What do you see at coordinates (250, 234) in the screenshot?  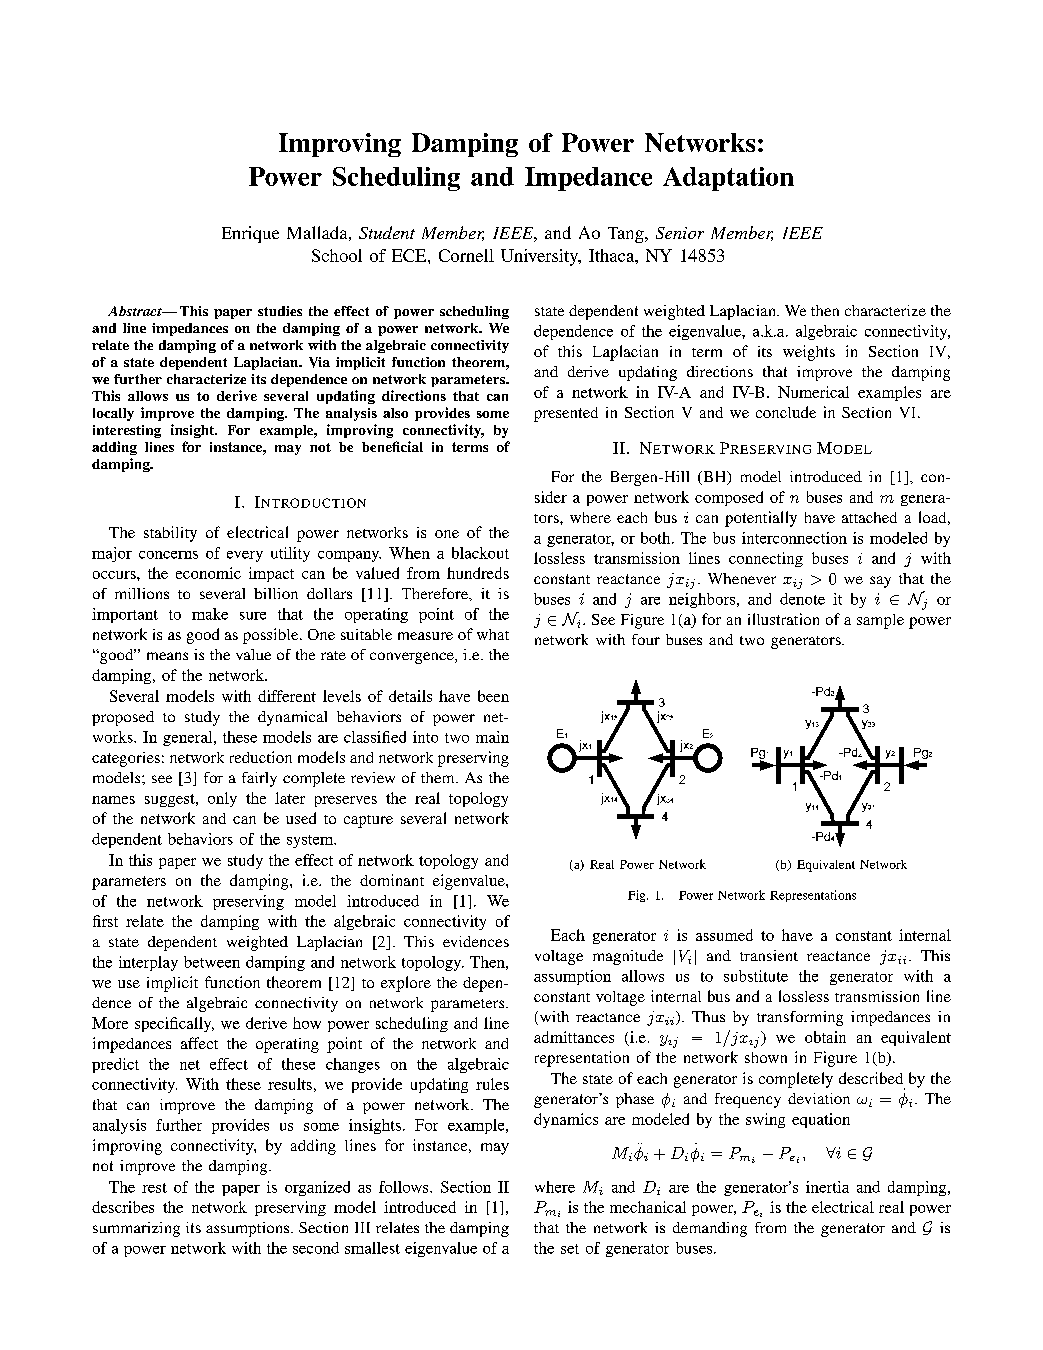 I see `Enrique` at bounding box center [250, 234].
